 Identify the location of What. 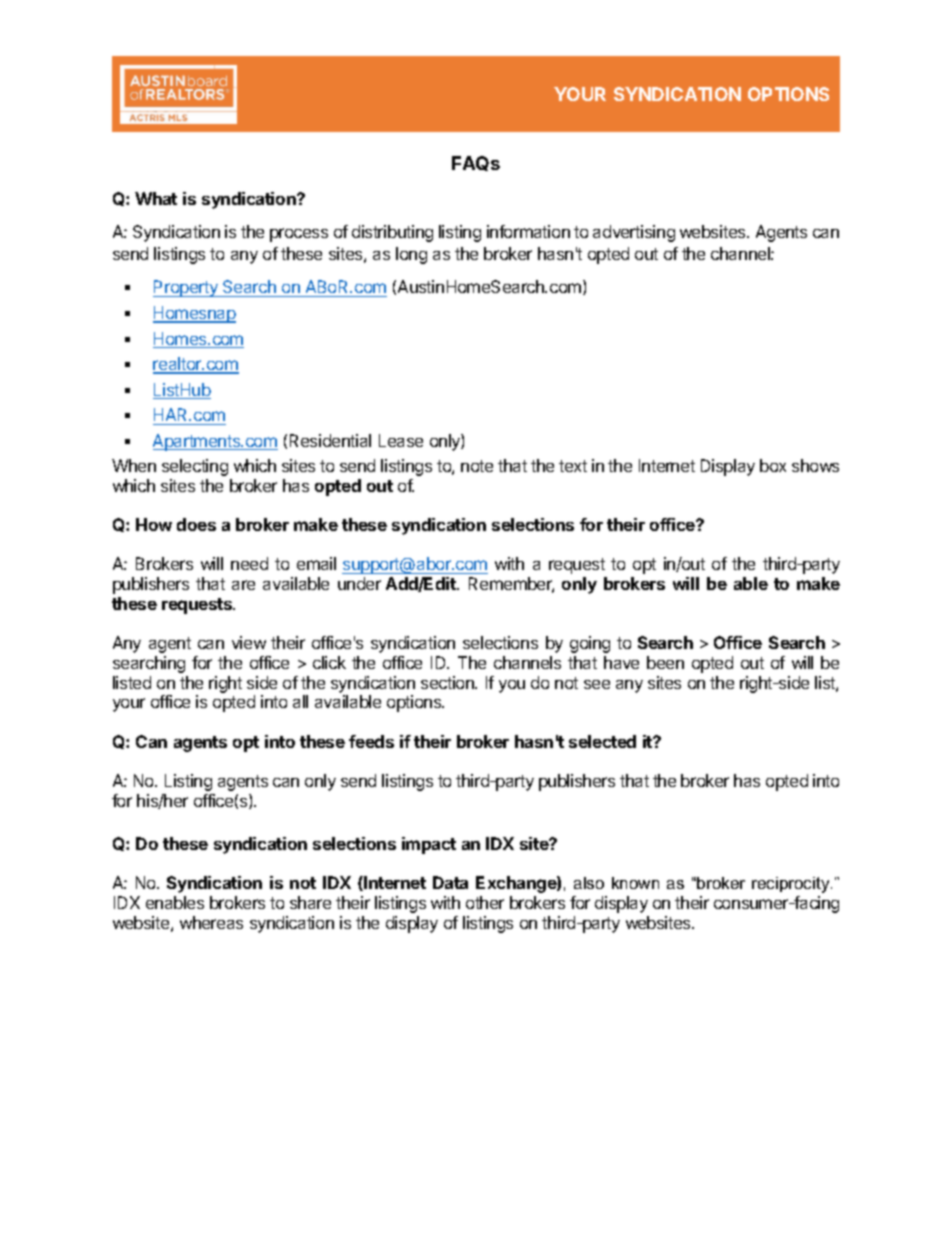
(156, 198).
